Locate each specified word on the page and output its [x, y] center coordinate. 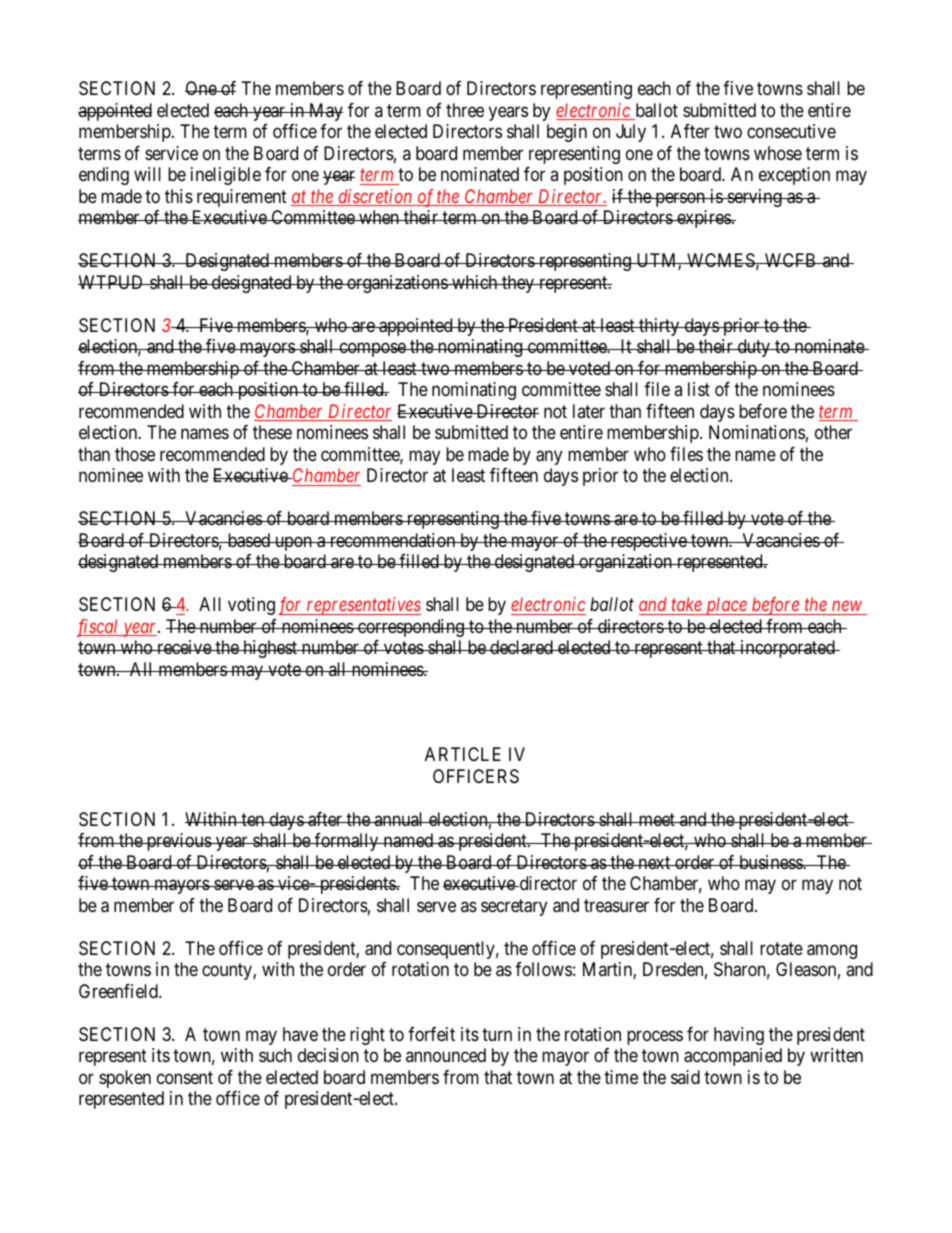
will [147, 174]
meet [656, 819]
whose [778, 153]
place [726, 606]
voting [251, 606]
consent [185, 1077]
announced [446, 1055]
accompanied [733, 1057]
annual [399, 819]
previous [178, 842]
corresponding [411, 628]
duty [754, 348]
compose [372, 350]
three [465, 110]
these [272, 432]
